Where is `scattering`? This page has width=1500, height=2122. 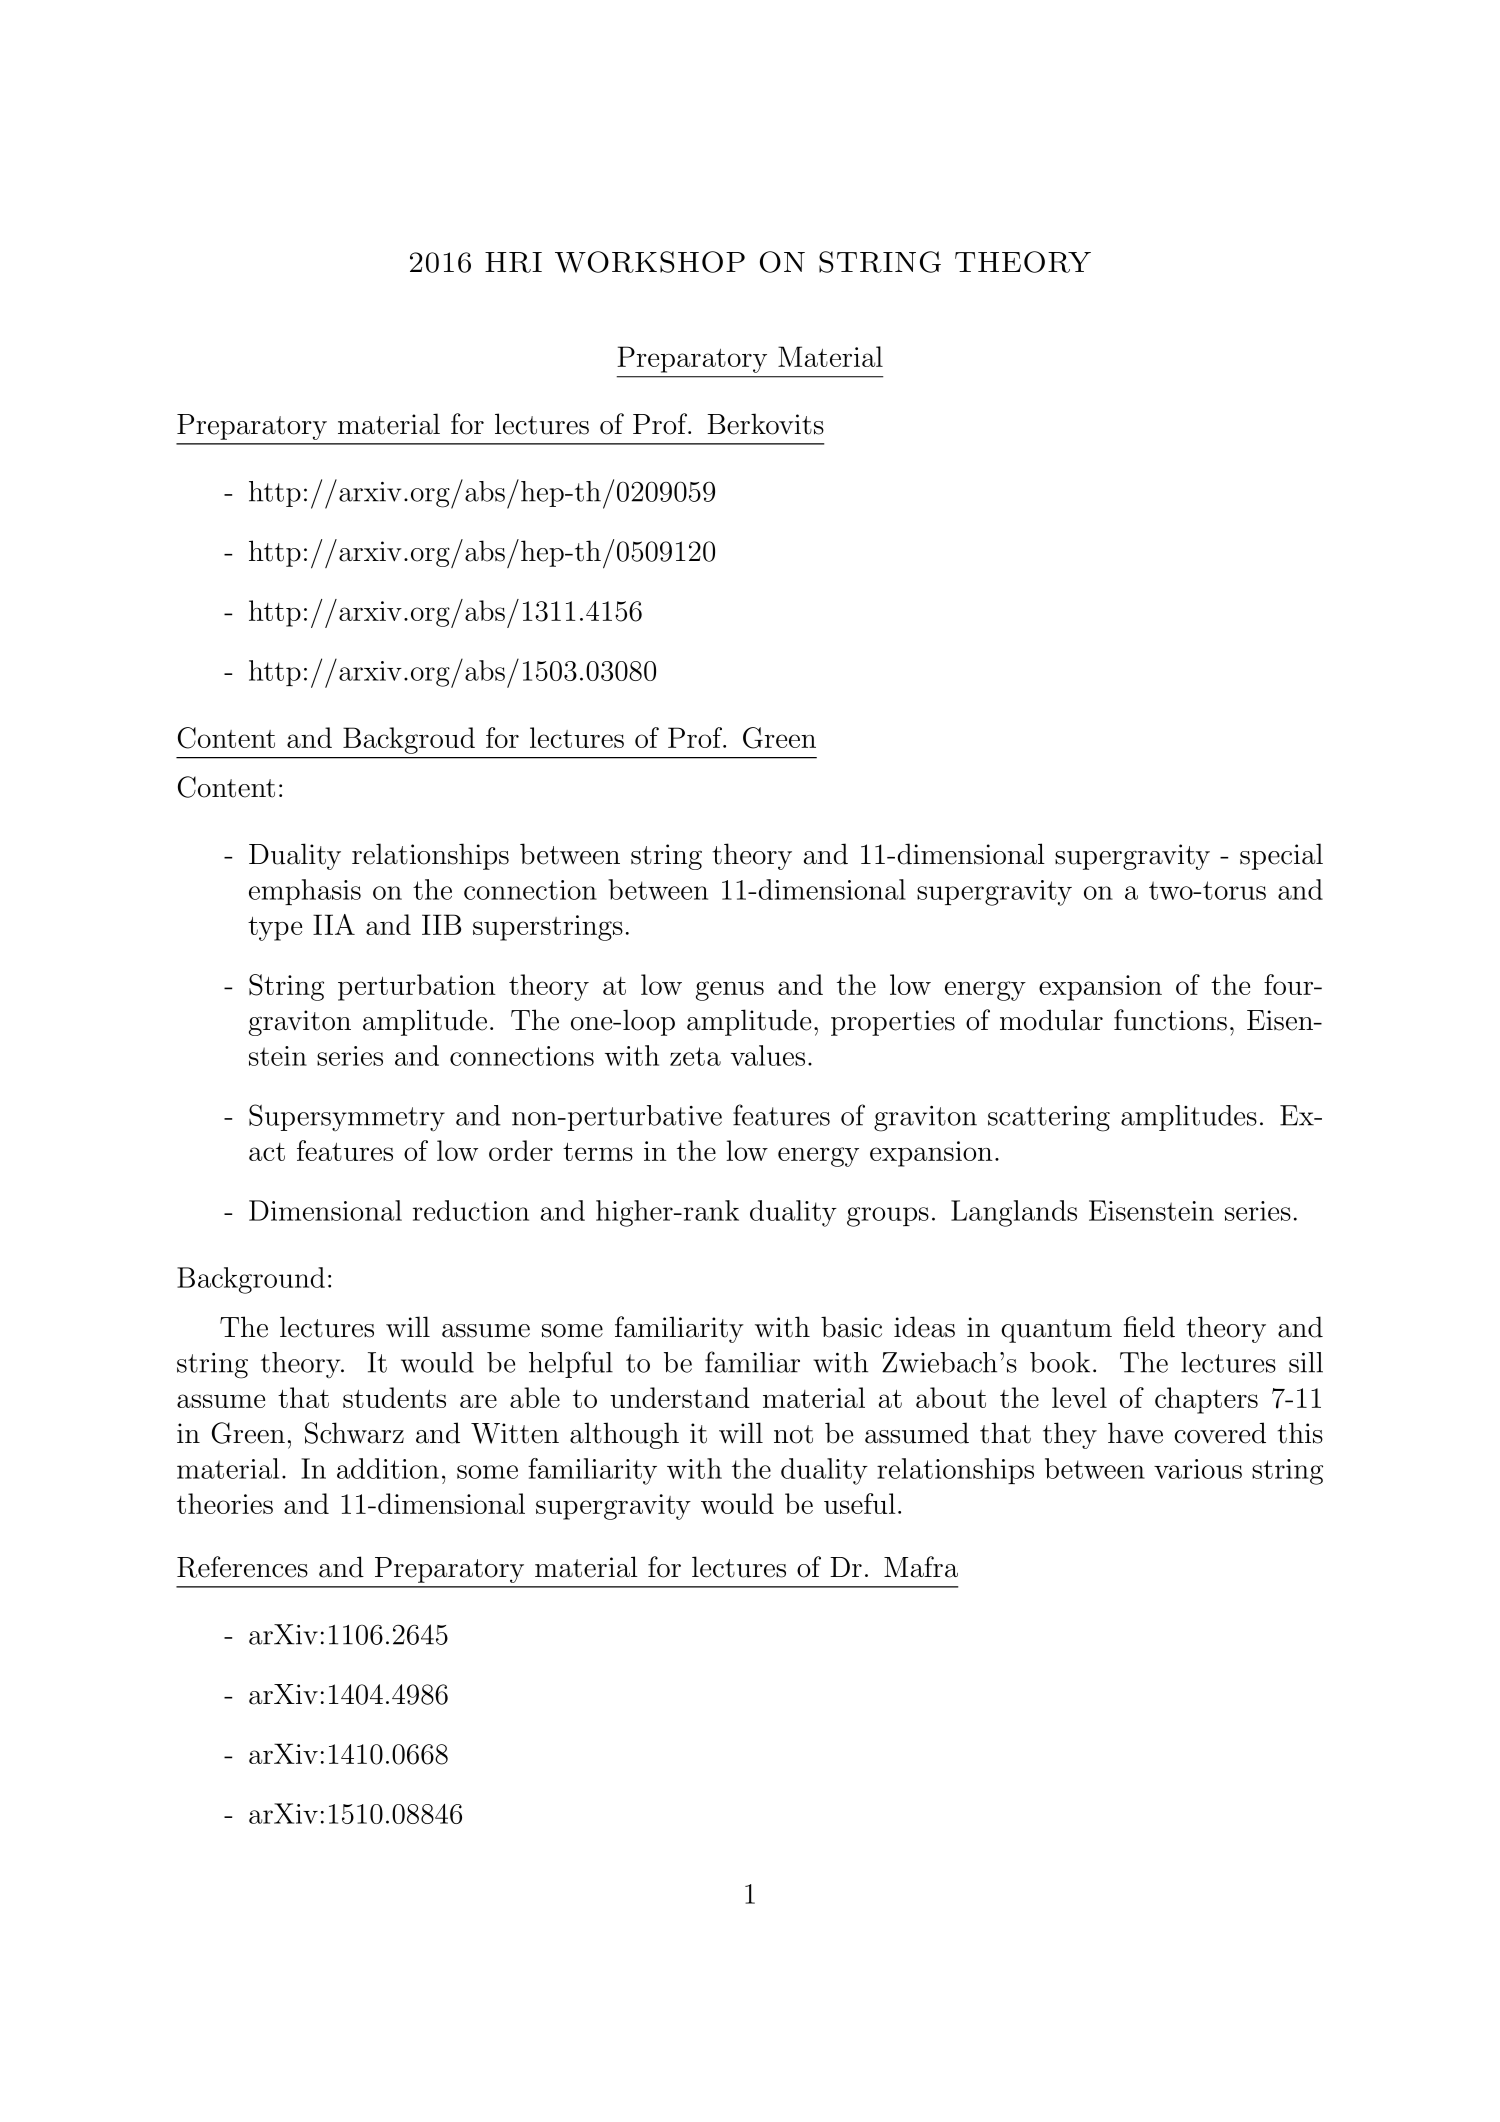 scattering is located at coordinates (1049, 1119).
